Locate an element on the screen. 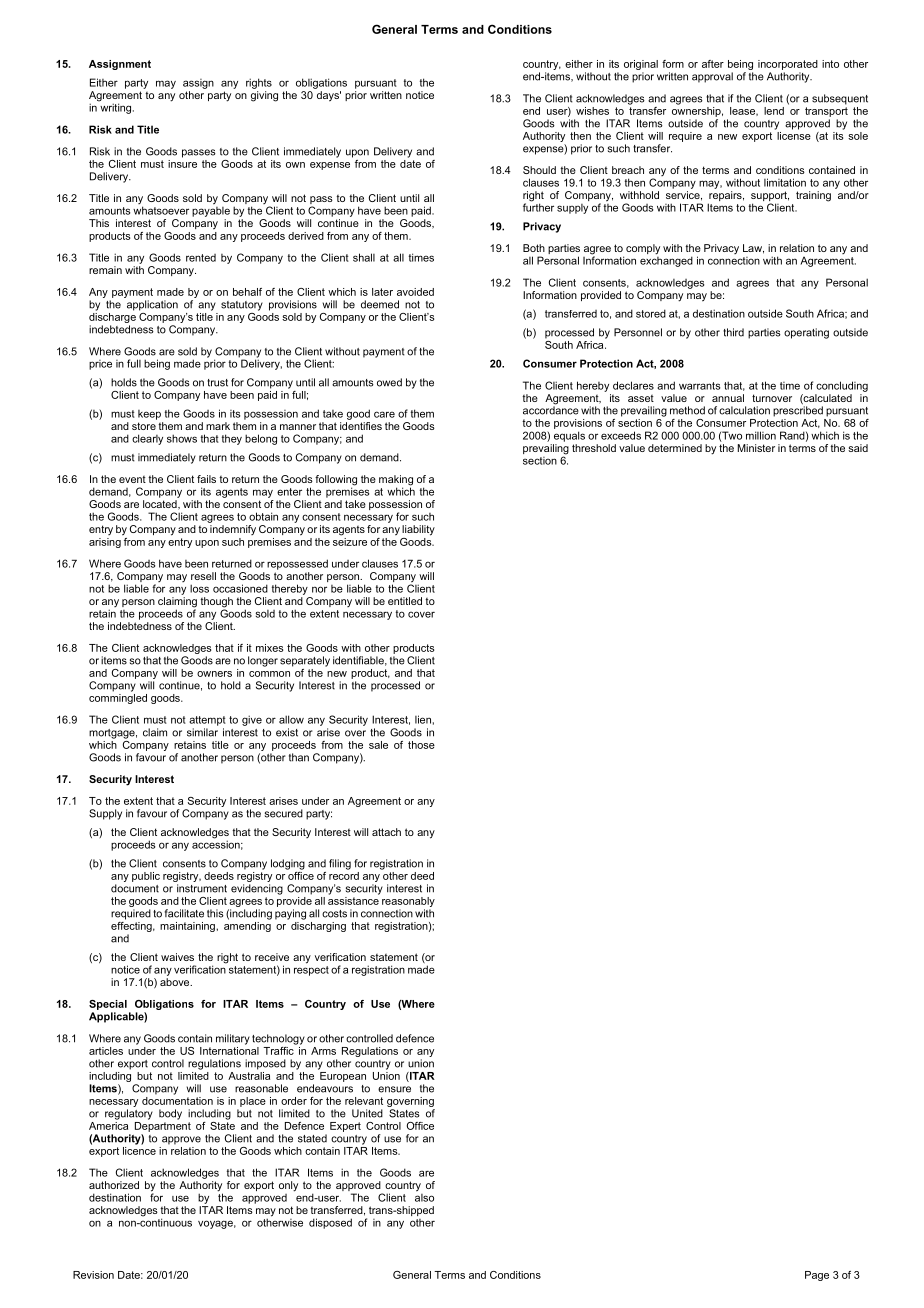  also is located at coordinates (424, 1196).
